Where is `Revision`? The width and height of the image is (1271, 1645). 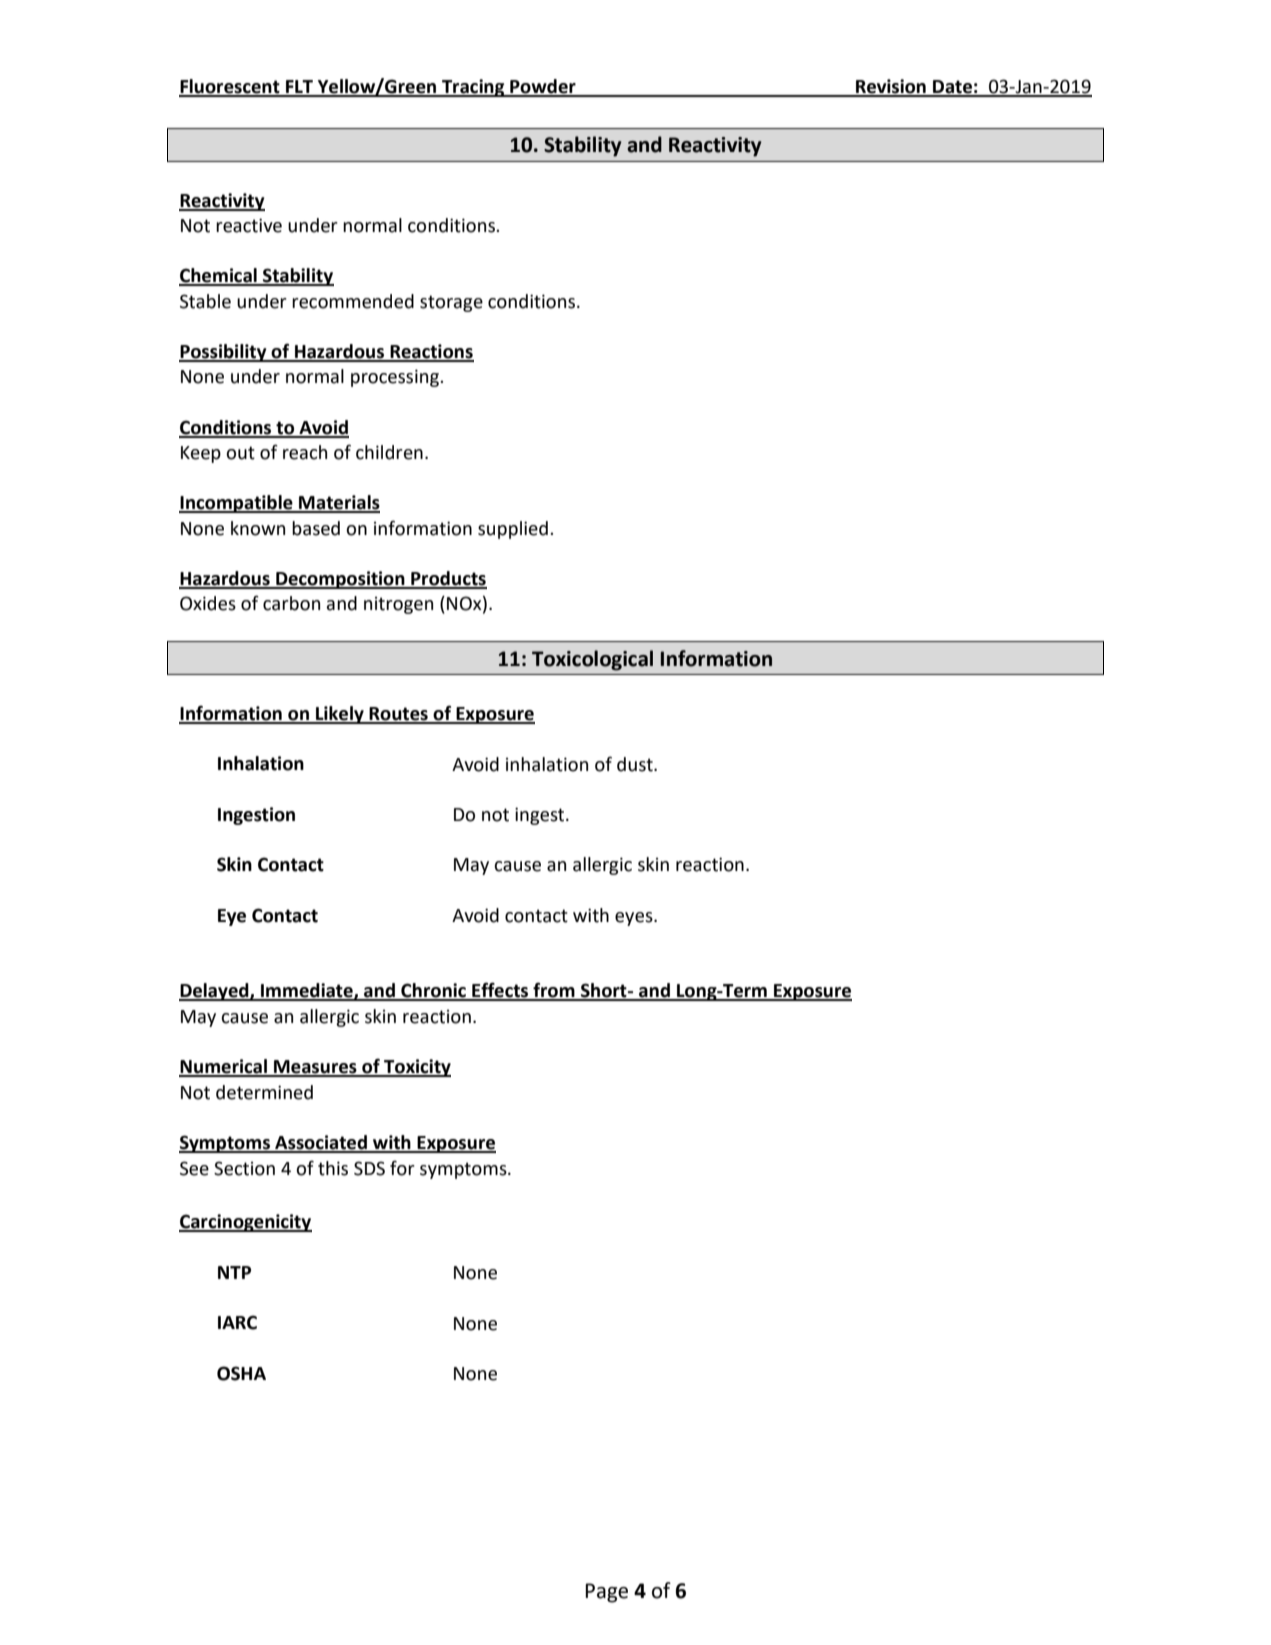 Revision is located at coordinates (891, 87).
